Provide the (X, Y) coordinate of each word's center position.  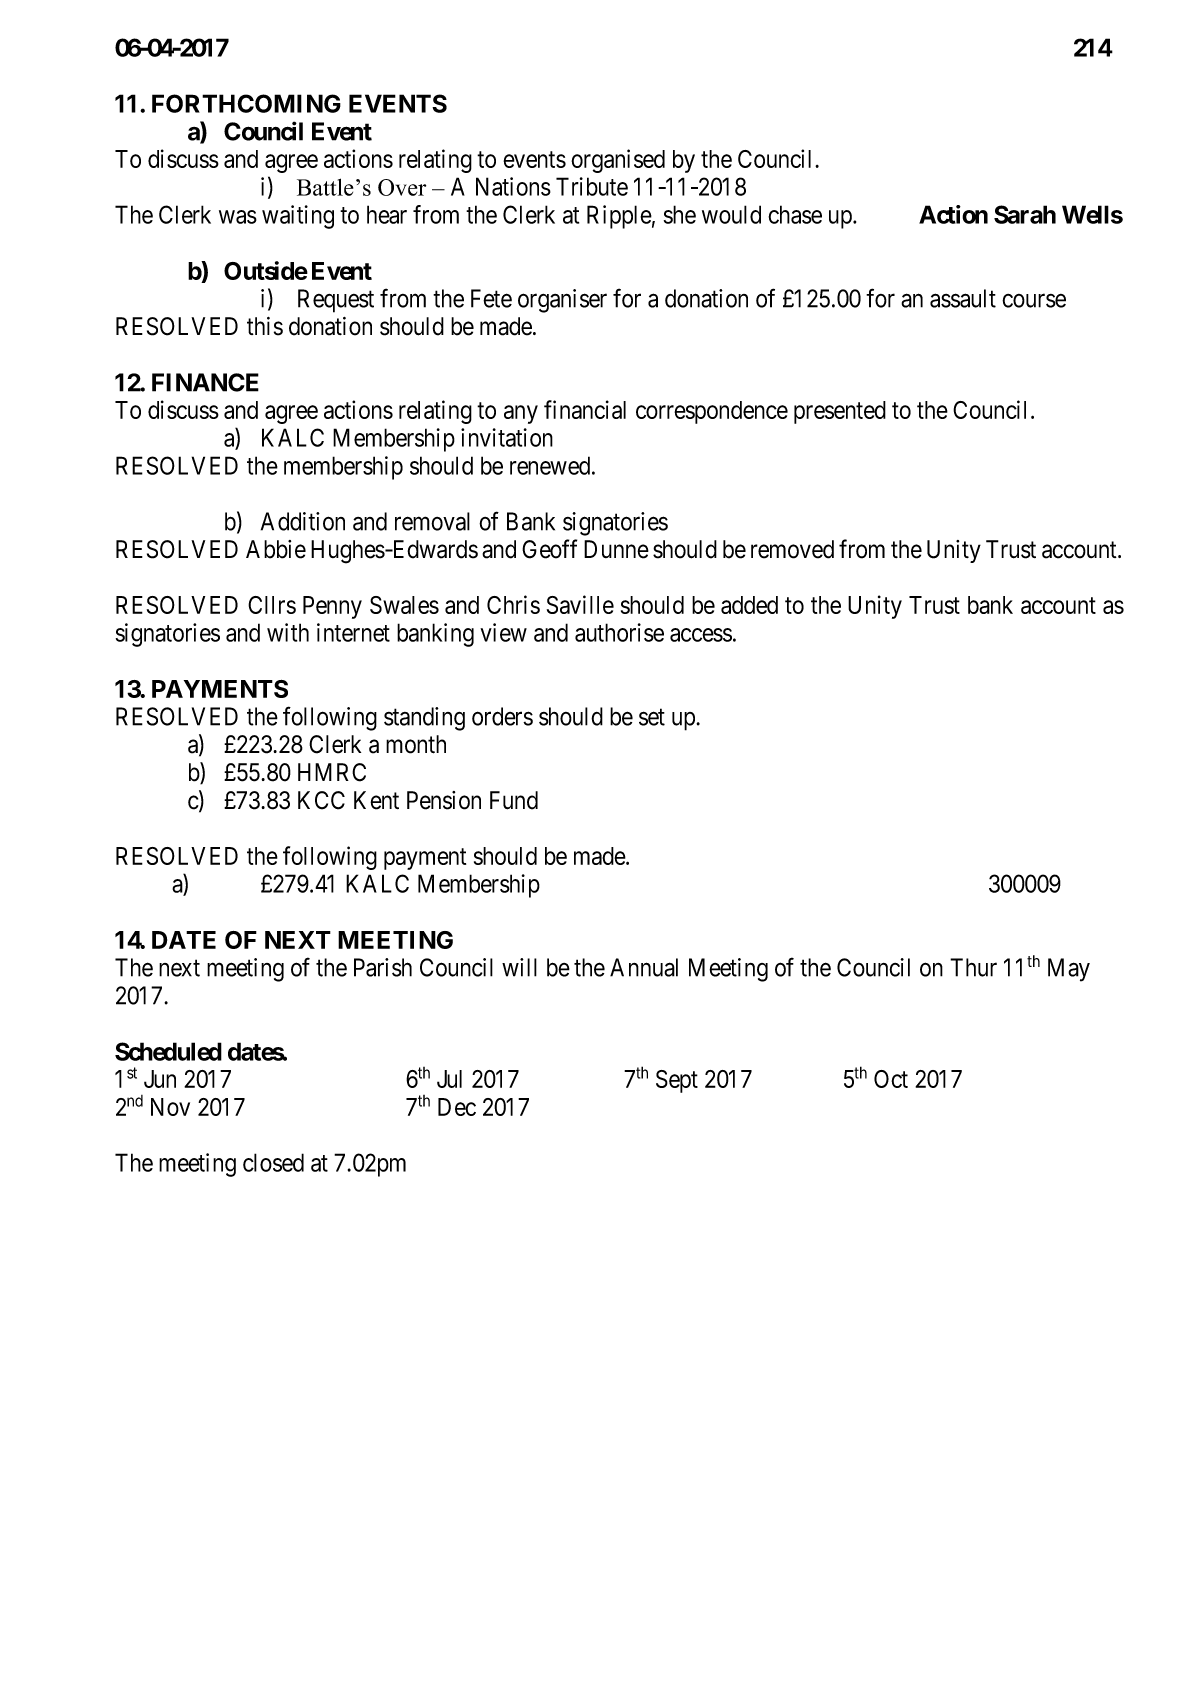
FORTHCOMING (246, 103)
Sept (677, 1081)
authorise (619, 632)
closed (273, 1162)
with (288, 632)
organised (618, 161)
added (749, 605)
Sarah (1025, 214)
